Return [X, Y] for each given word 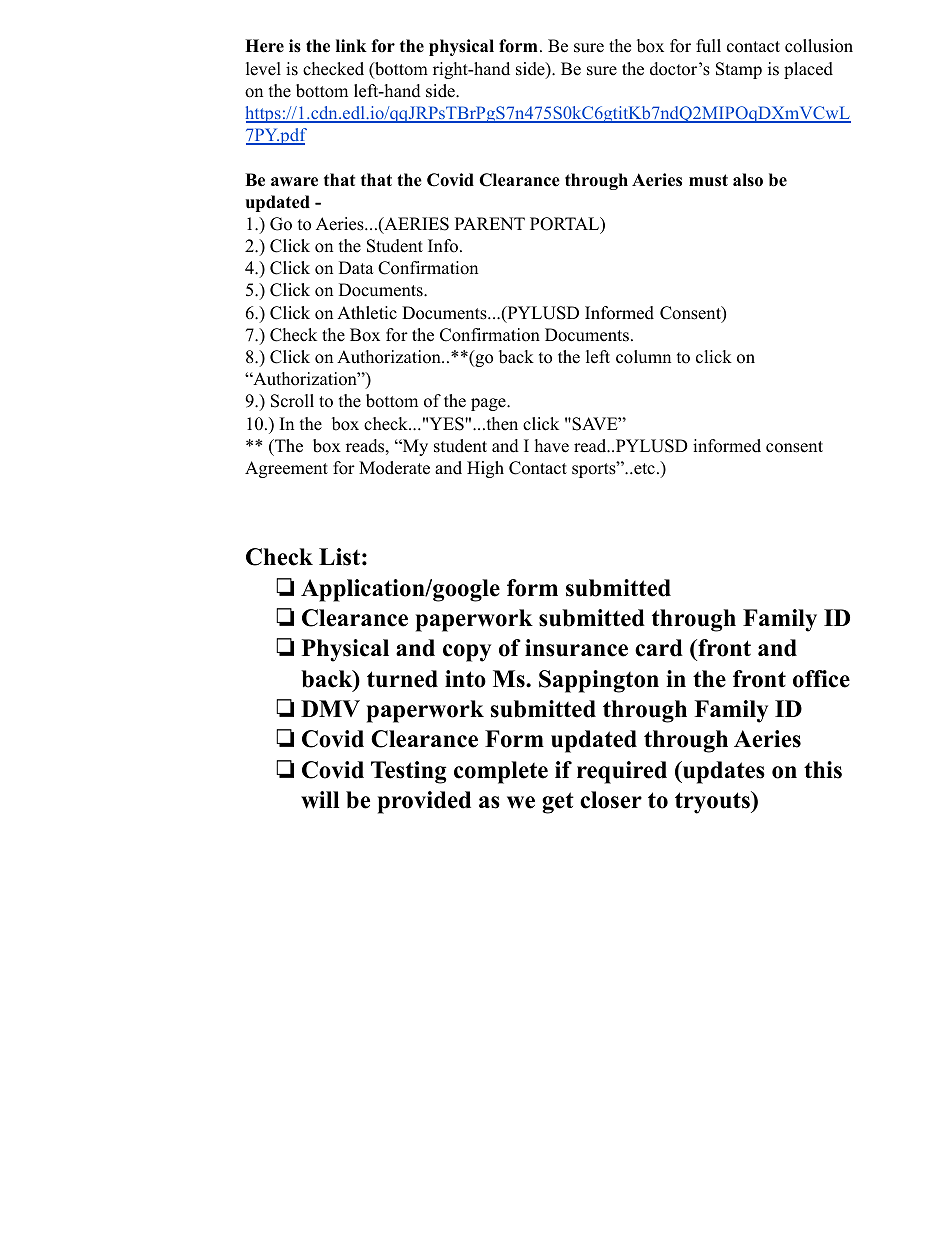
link [351, 45]
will [320, 800]
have [552, 446]
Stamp [739, 70]
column [643, 357]
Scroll [292, 401]
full [708, 46]
